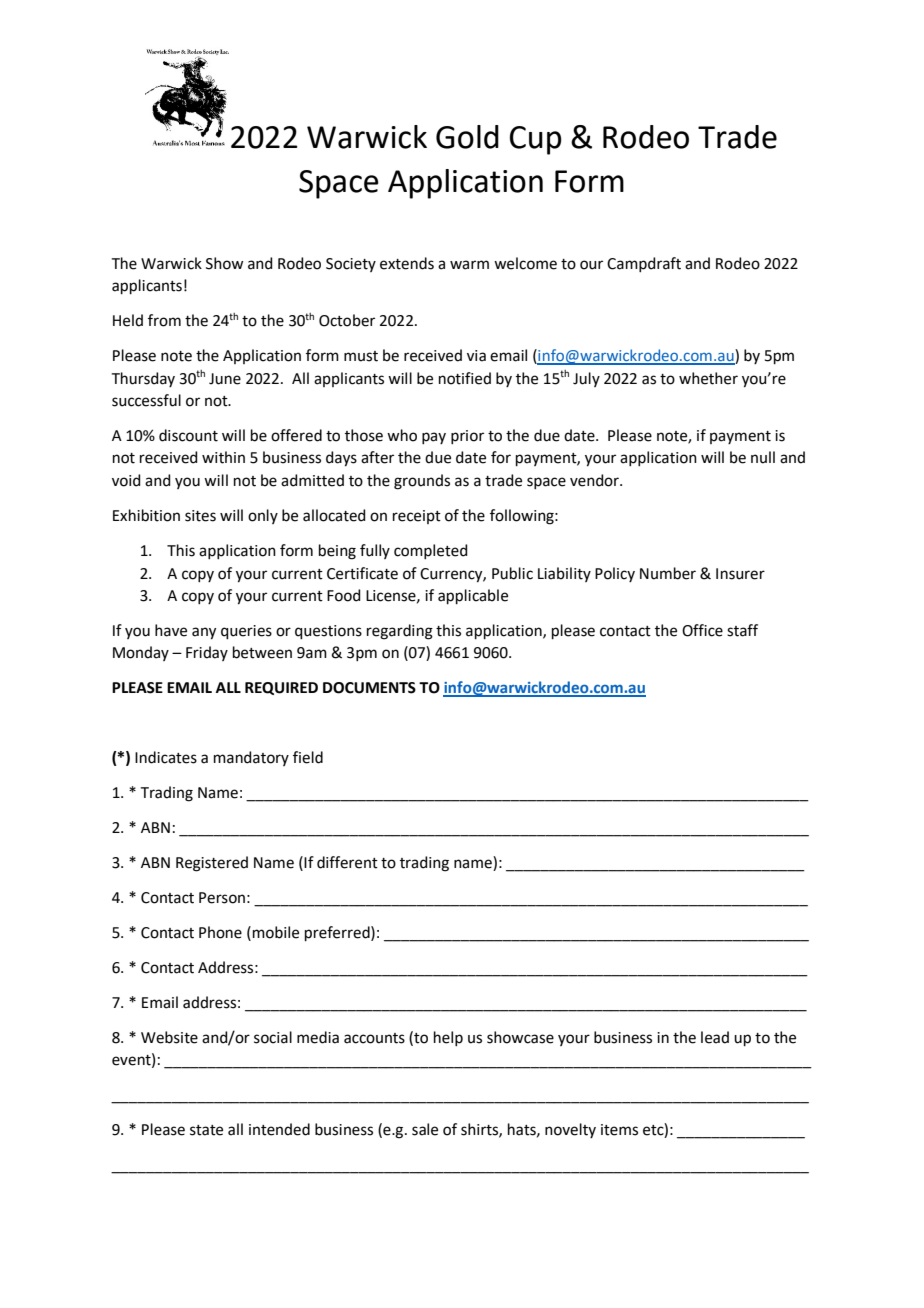  What do you see at coordinates (536, 140) in the screenshot?
I see `Cup` at bounding box center [536, 140].
